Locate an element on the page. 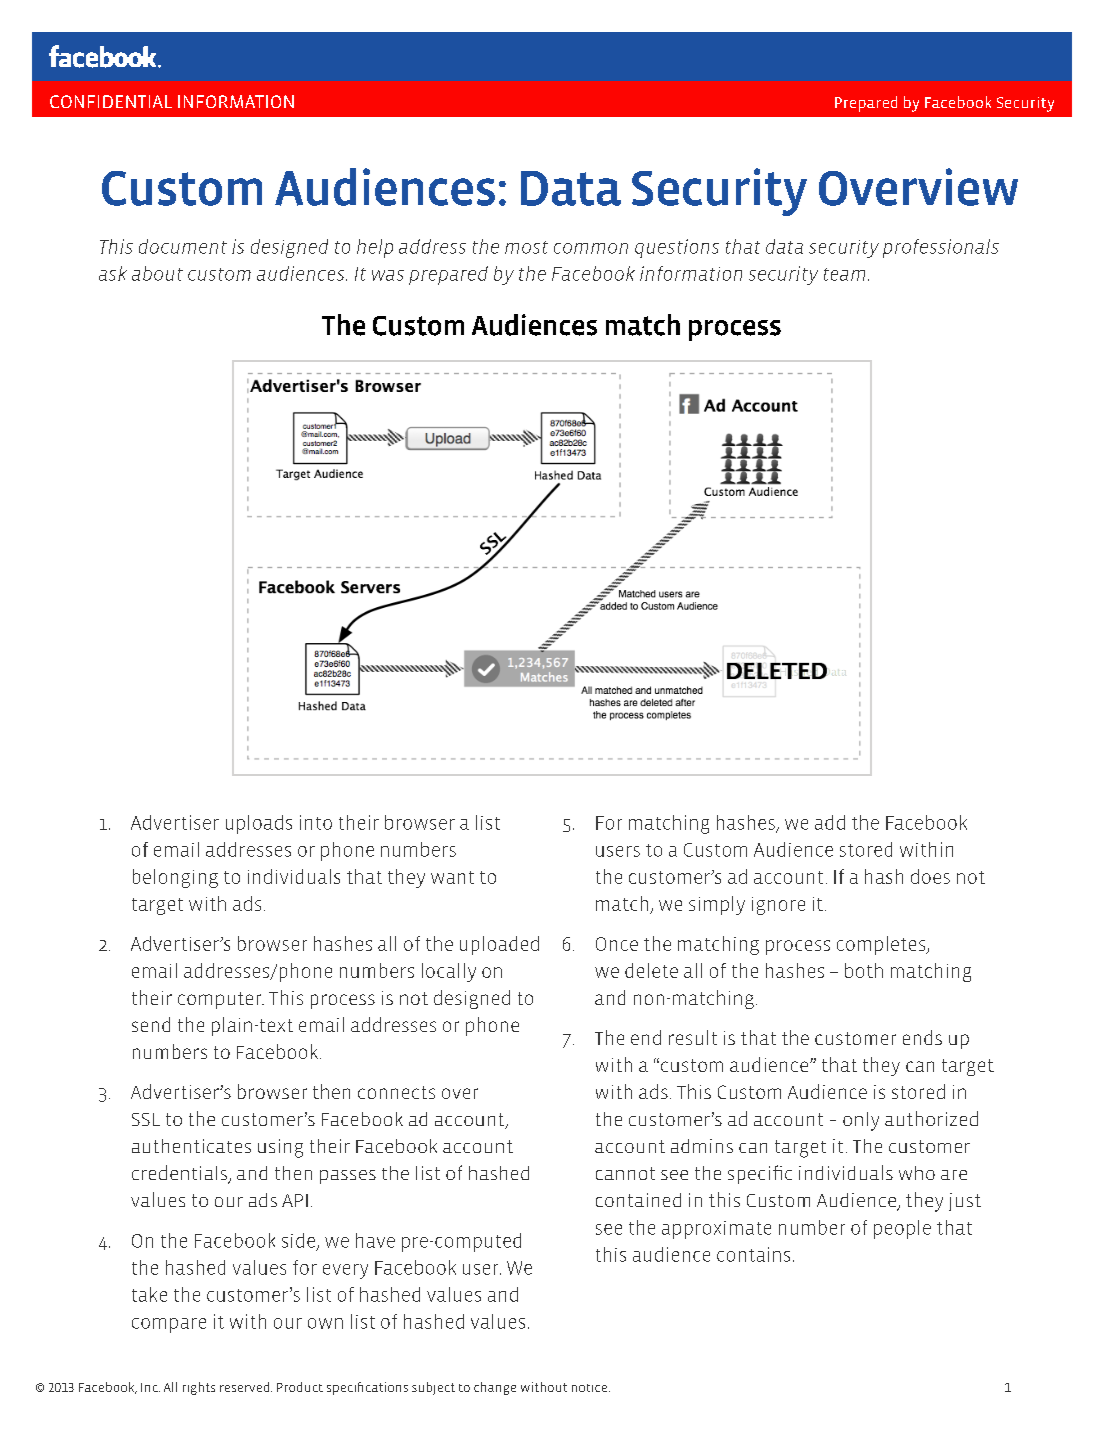 The image size is (1104, 1429). does is located at coordinates (930, 876).
